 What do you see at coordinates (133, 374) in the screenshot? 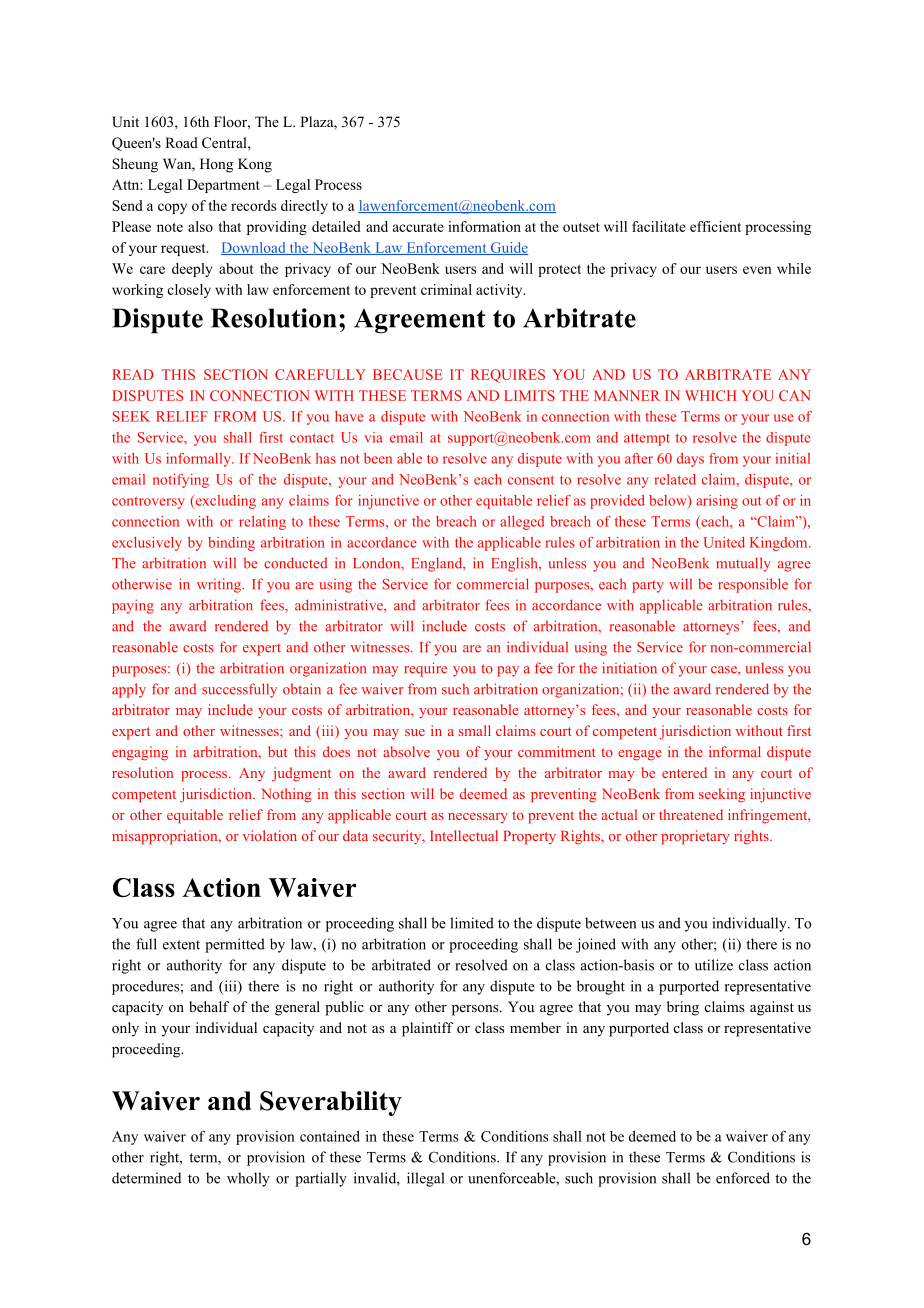
I see `READ` at bounding box center [133, 374].
